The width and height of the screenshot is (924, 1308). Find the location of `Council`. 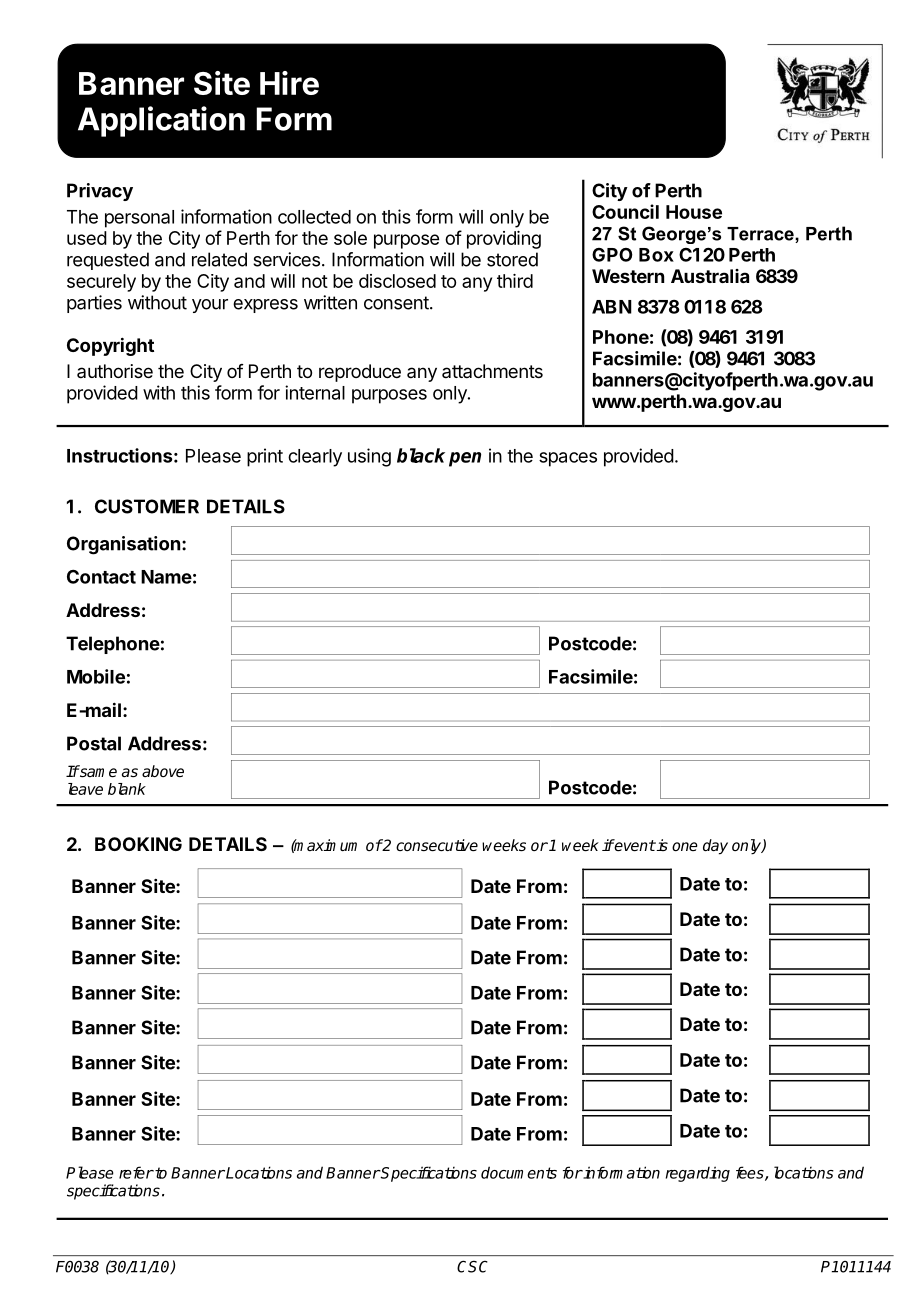

Council is located at coordinates (625, 211).
